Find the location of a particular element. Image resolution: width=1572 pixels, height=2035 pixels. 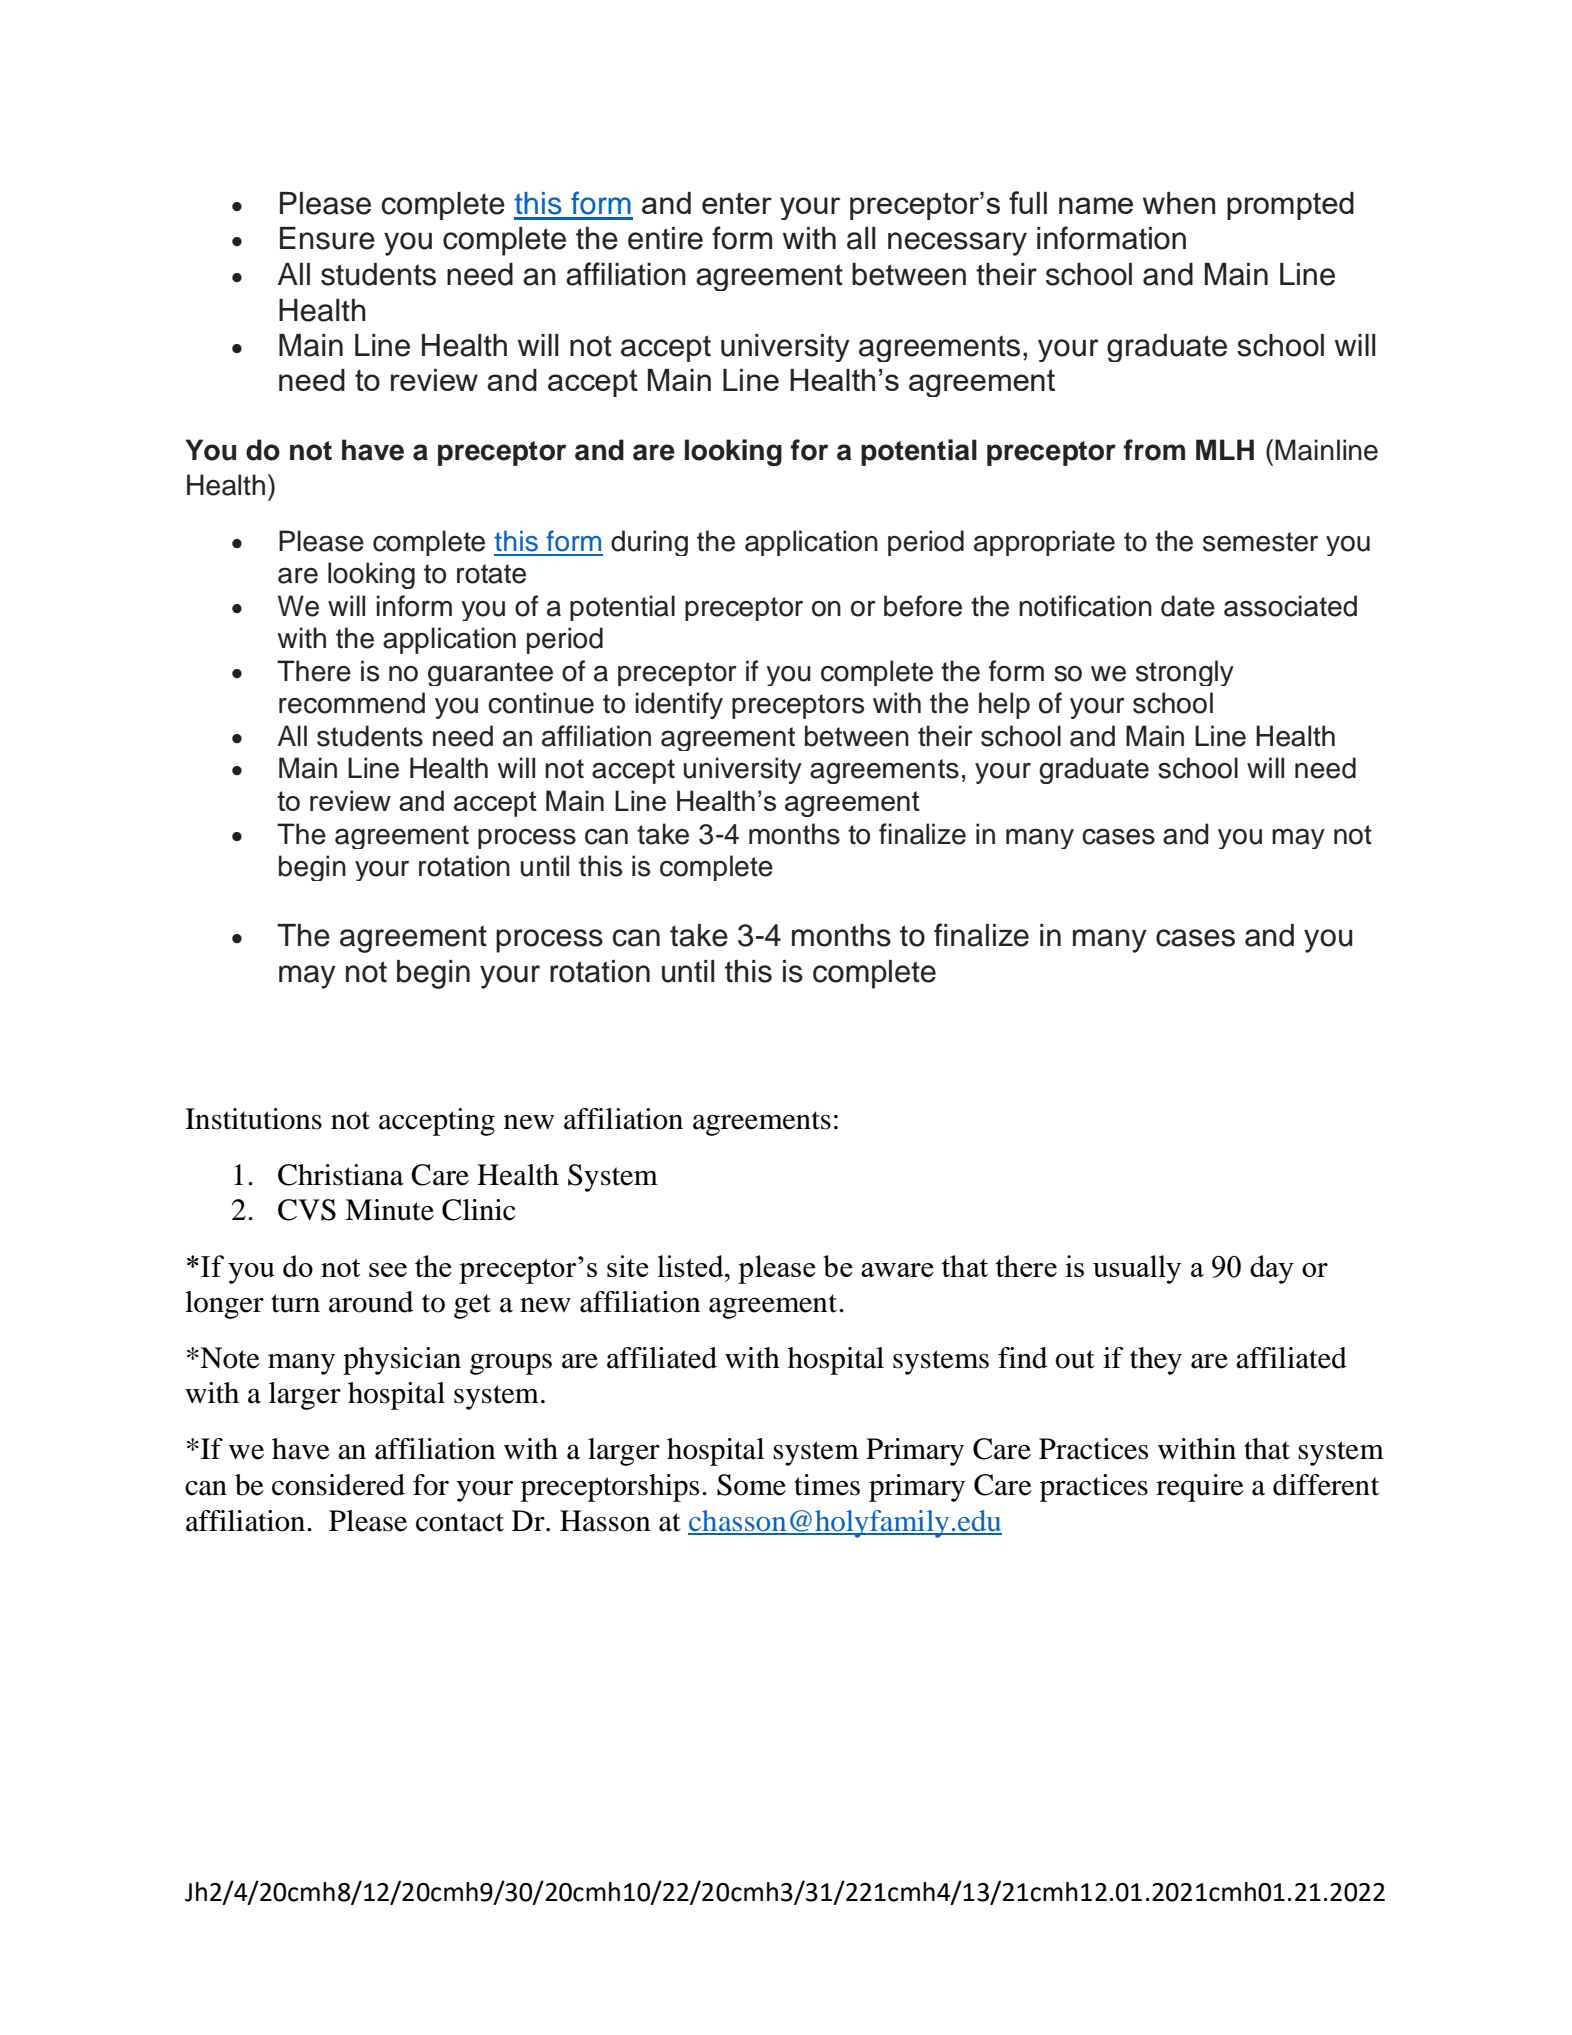

strongly is located at coordinates (1185, 673).
